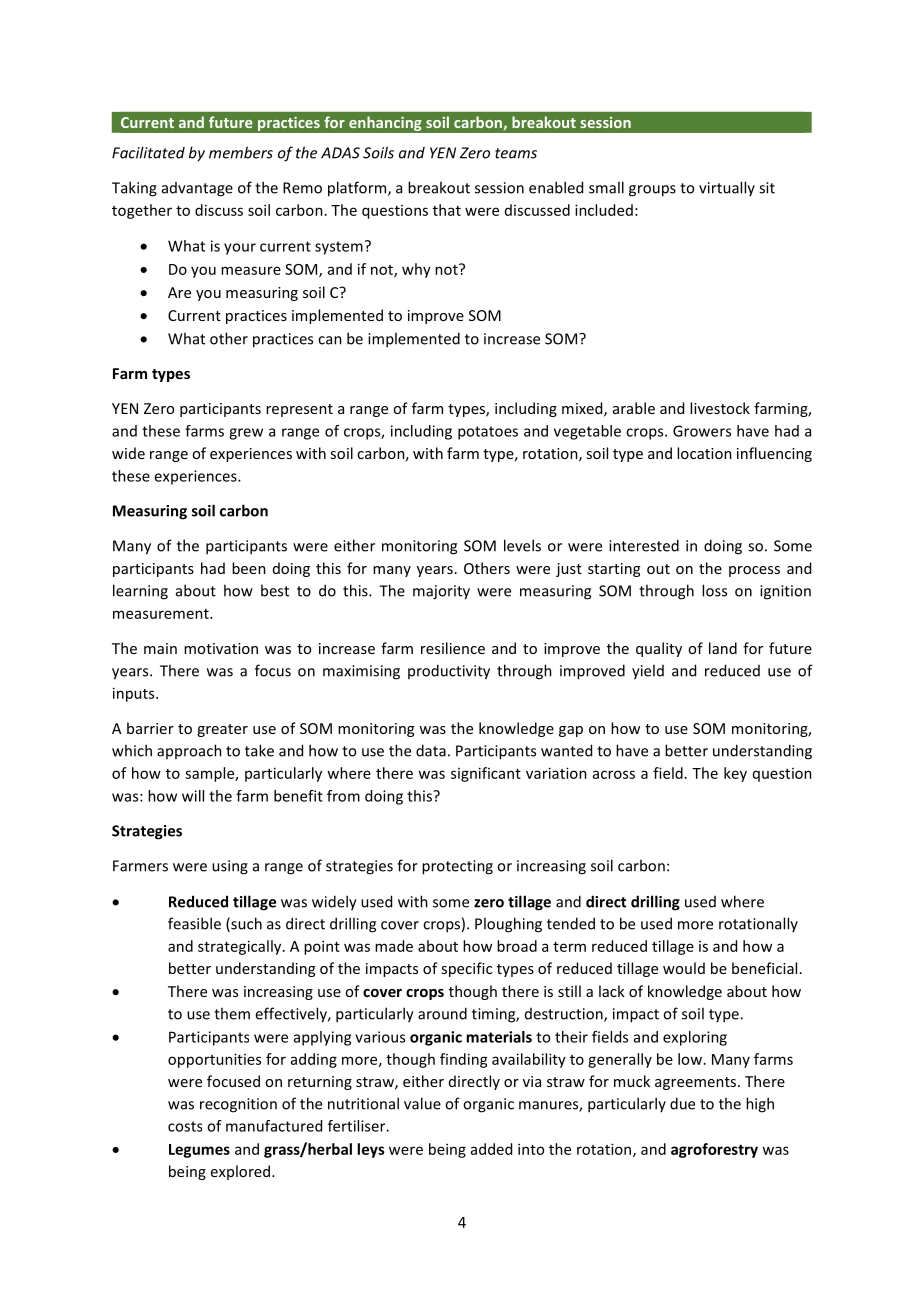 Image resolution: width=924 pixels, height=1308 pixels. Describe the element at coordinates (197, 189) in the screenshot. I see `advantage` at that location.
